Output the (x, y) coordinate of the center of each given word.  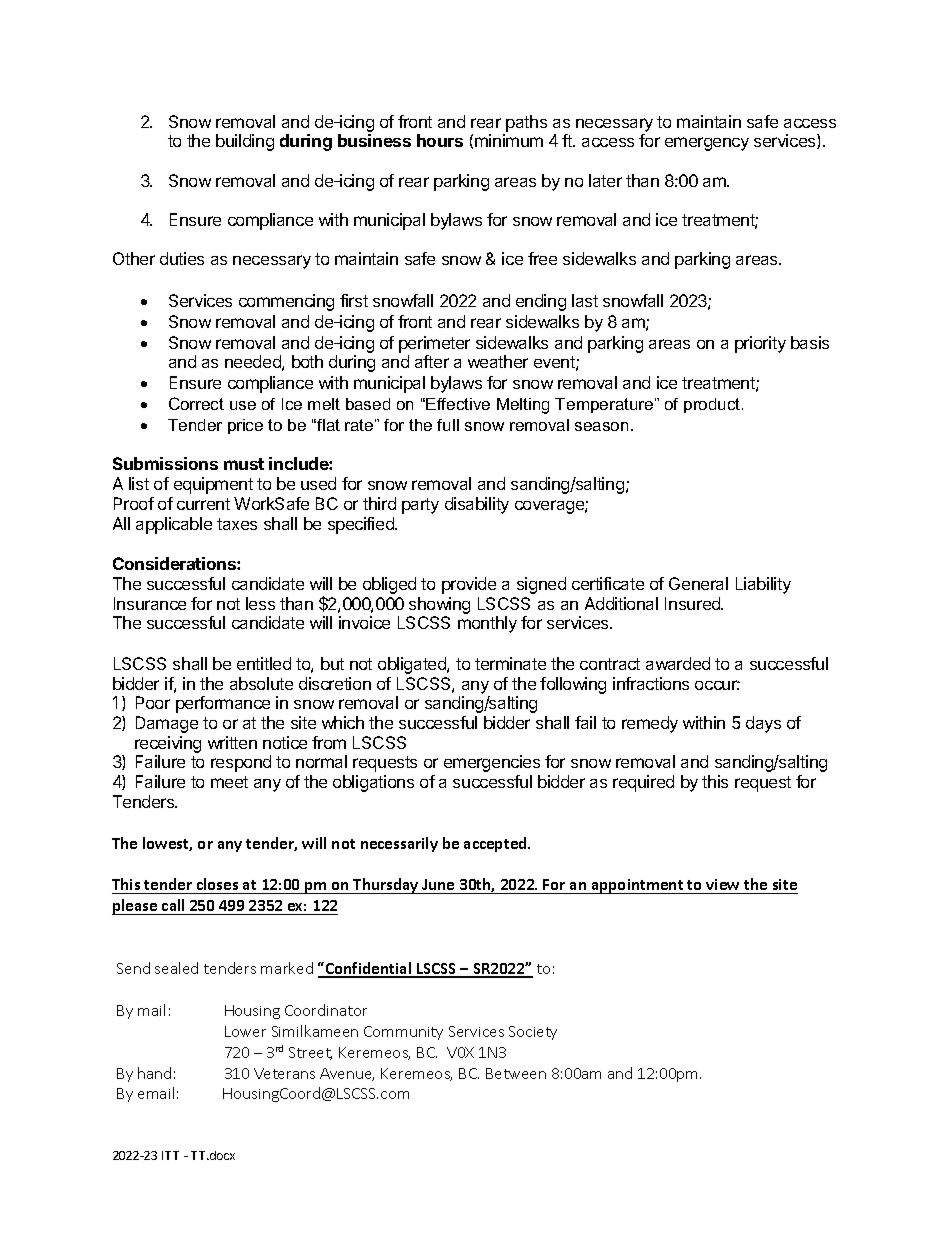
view (722, 884)
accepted (496, 844)
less (260, 603)
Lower (245, 1031)
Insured (694, 603)
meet (229, 782)
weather (498, 361)
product (713, 405)
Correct (196, 403)
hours (440, 140)
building (245, 142)
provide (469, 585)
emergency (707, 144)
